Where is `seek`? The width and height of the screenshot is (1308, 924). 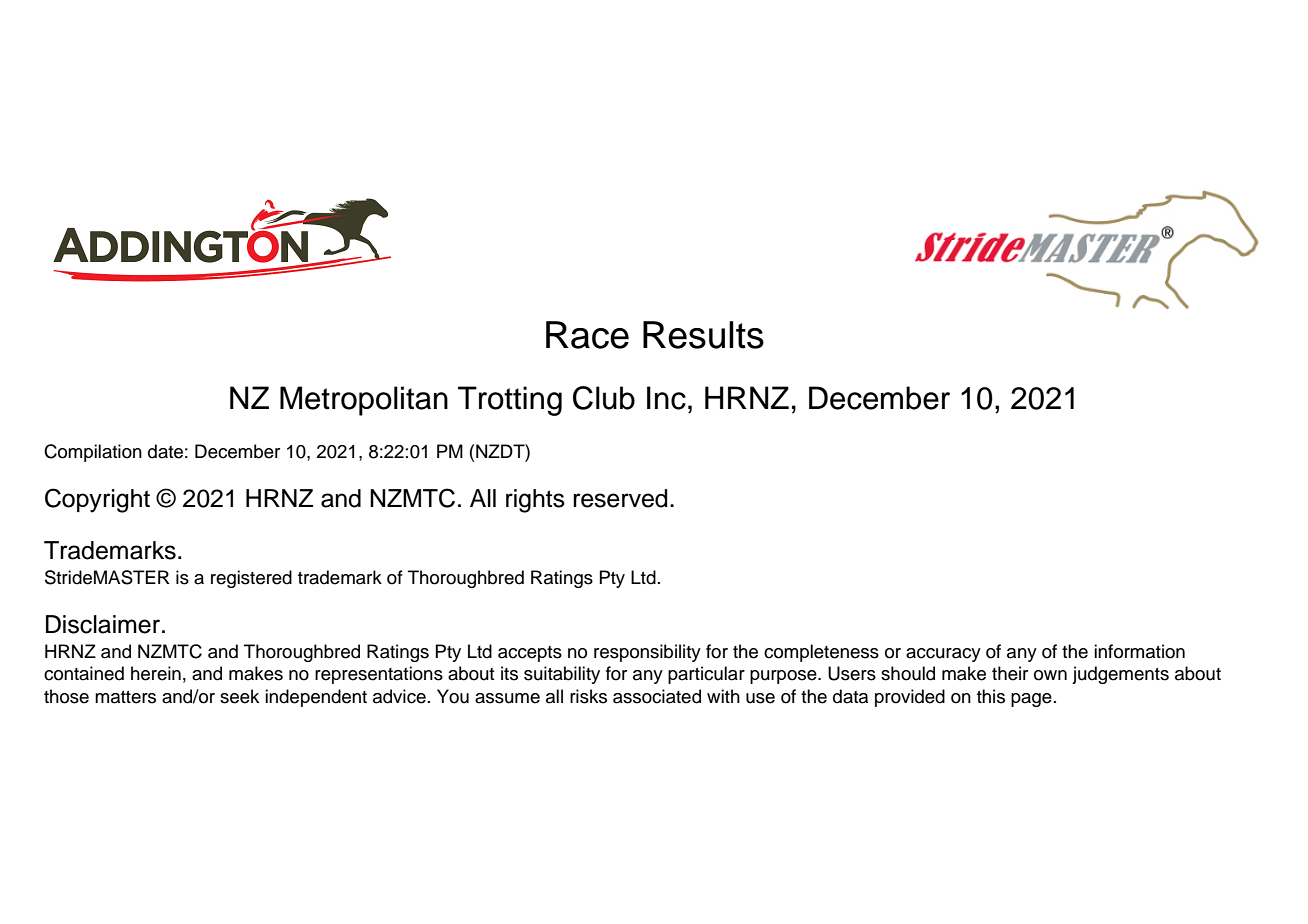
seek is located at coordinates (239, 696).
